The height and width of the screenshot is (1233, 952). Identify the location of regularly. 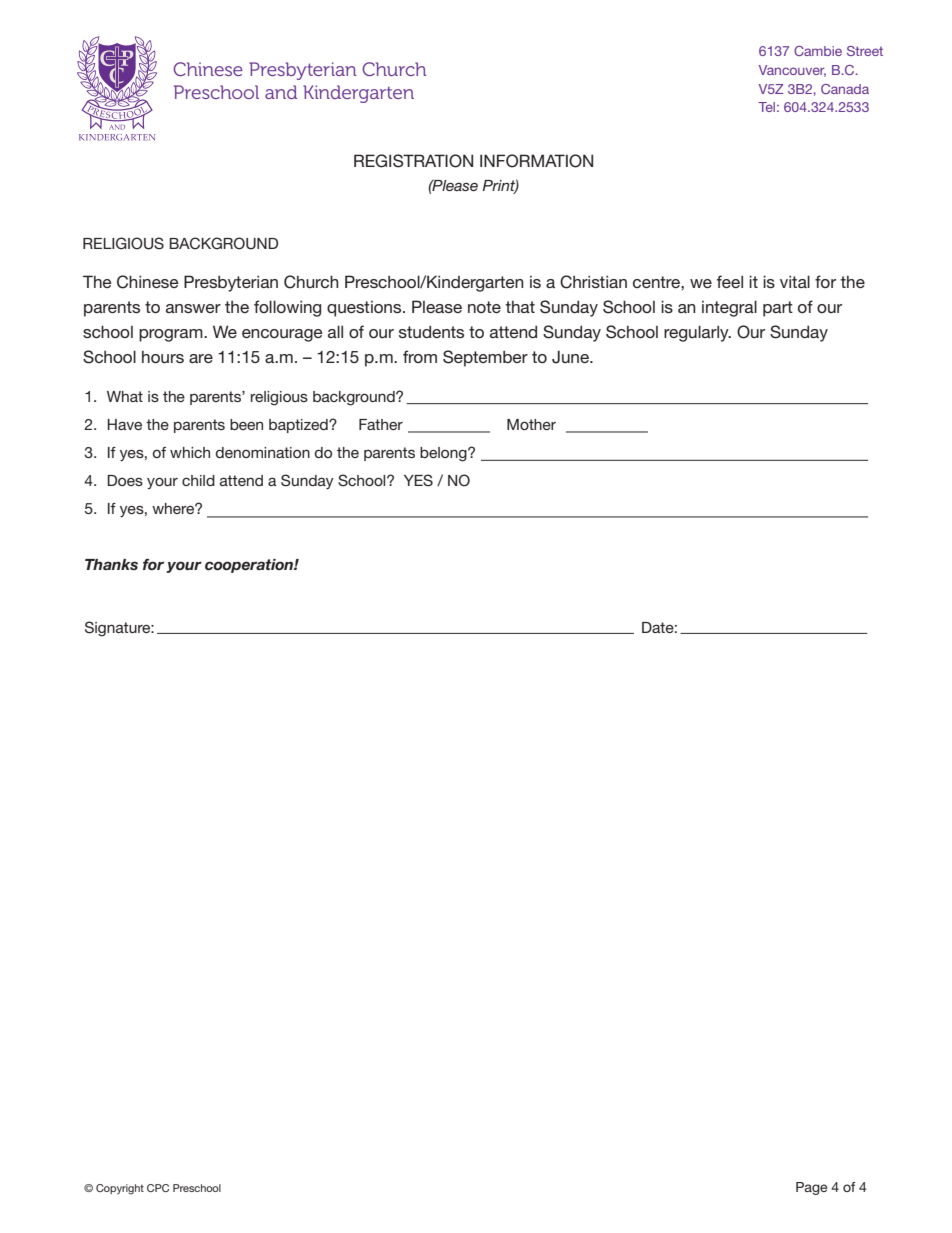
(697, 333).
